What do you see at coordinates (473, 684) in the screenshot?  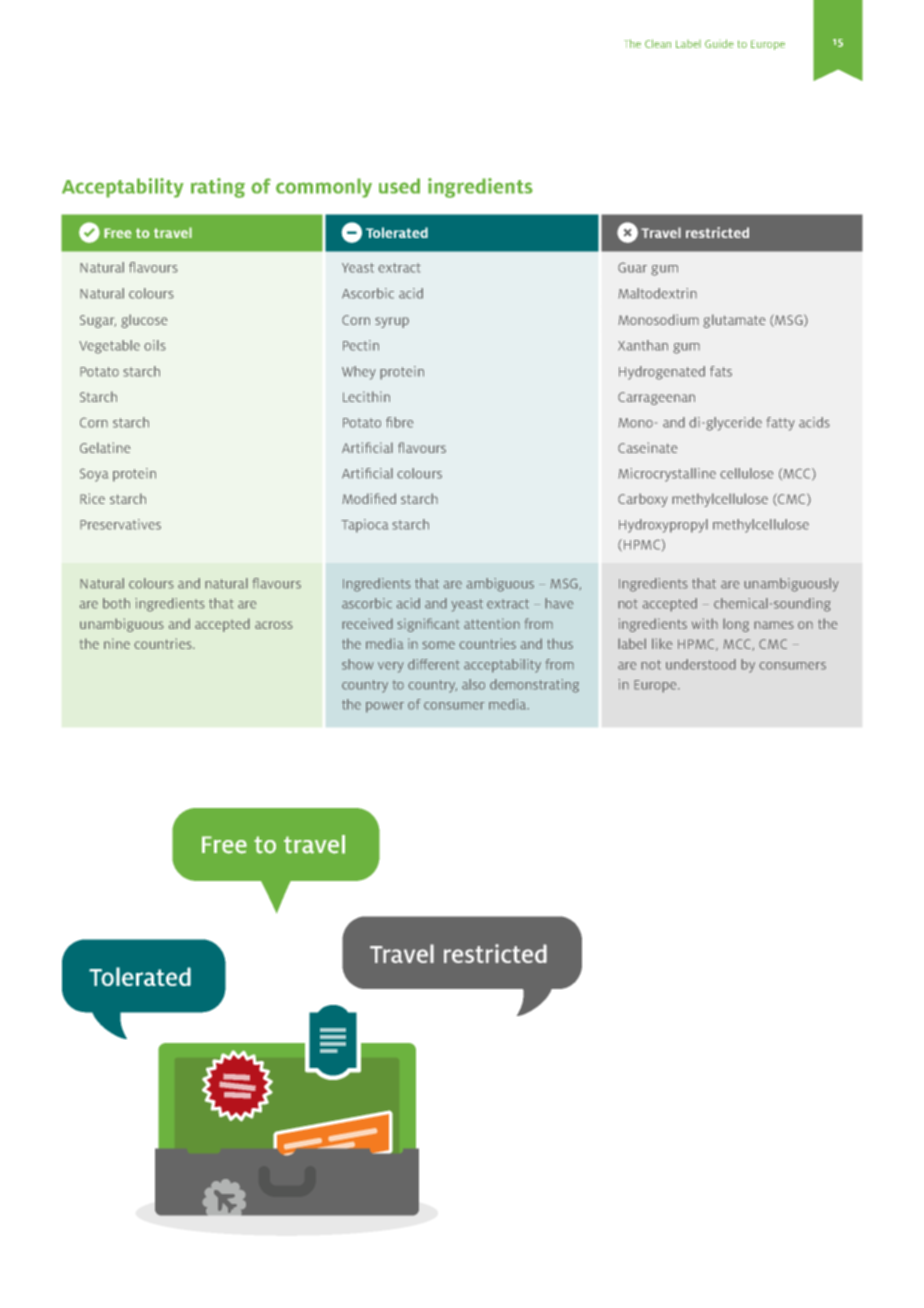 I see `also` at bounding box center [473, 684].
